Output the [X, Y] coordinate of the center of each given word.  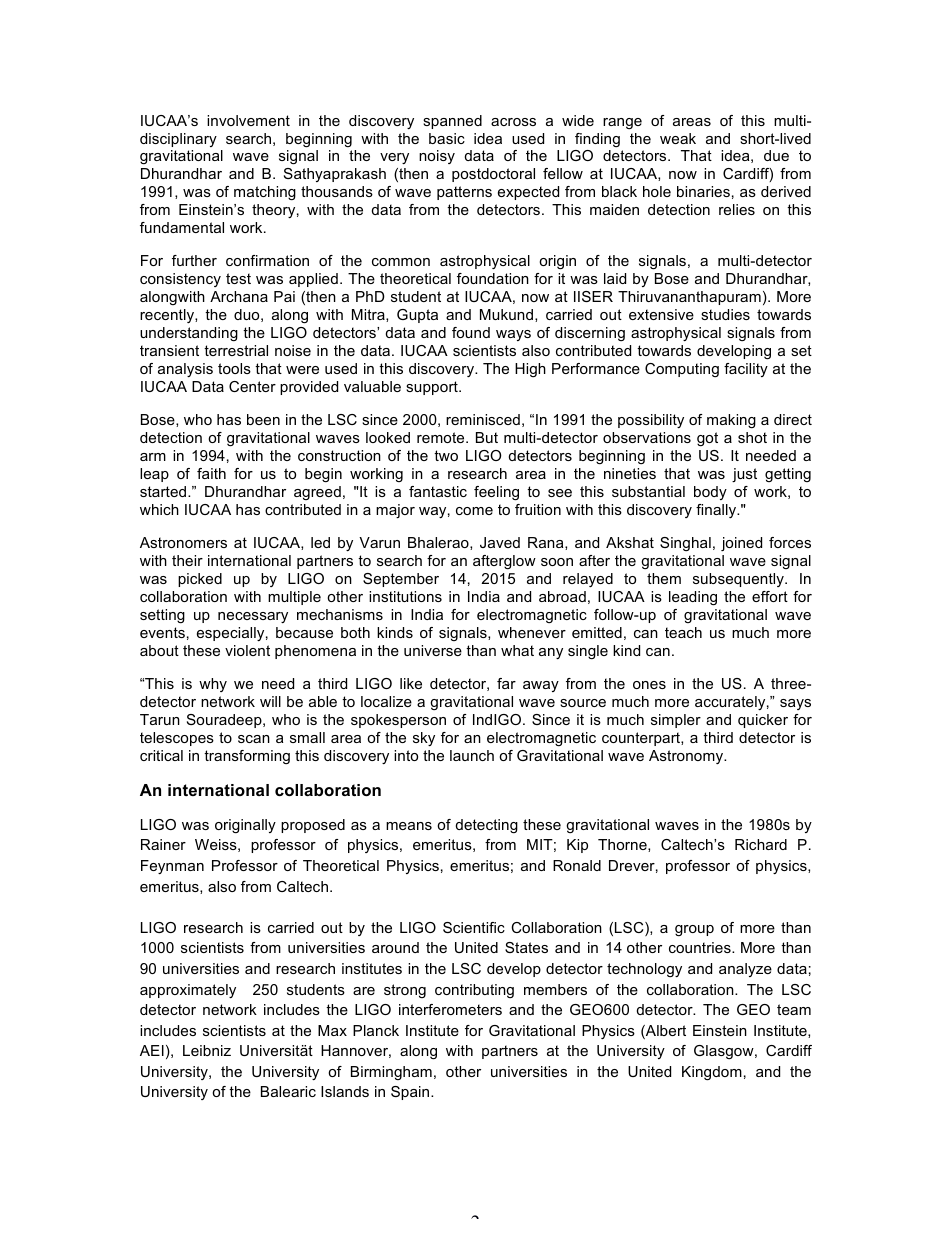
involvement [248, 120]
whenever [532, 632]
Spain [411, 1093]
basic [447, 138]
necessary [253, 617]
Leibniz [207, 1050]
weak [678, 138]
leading [693, 598]
